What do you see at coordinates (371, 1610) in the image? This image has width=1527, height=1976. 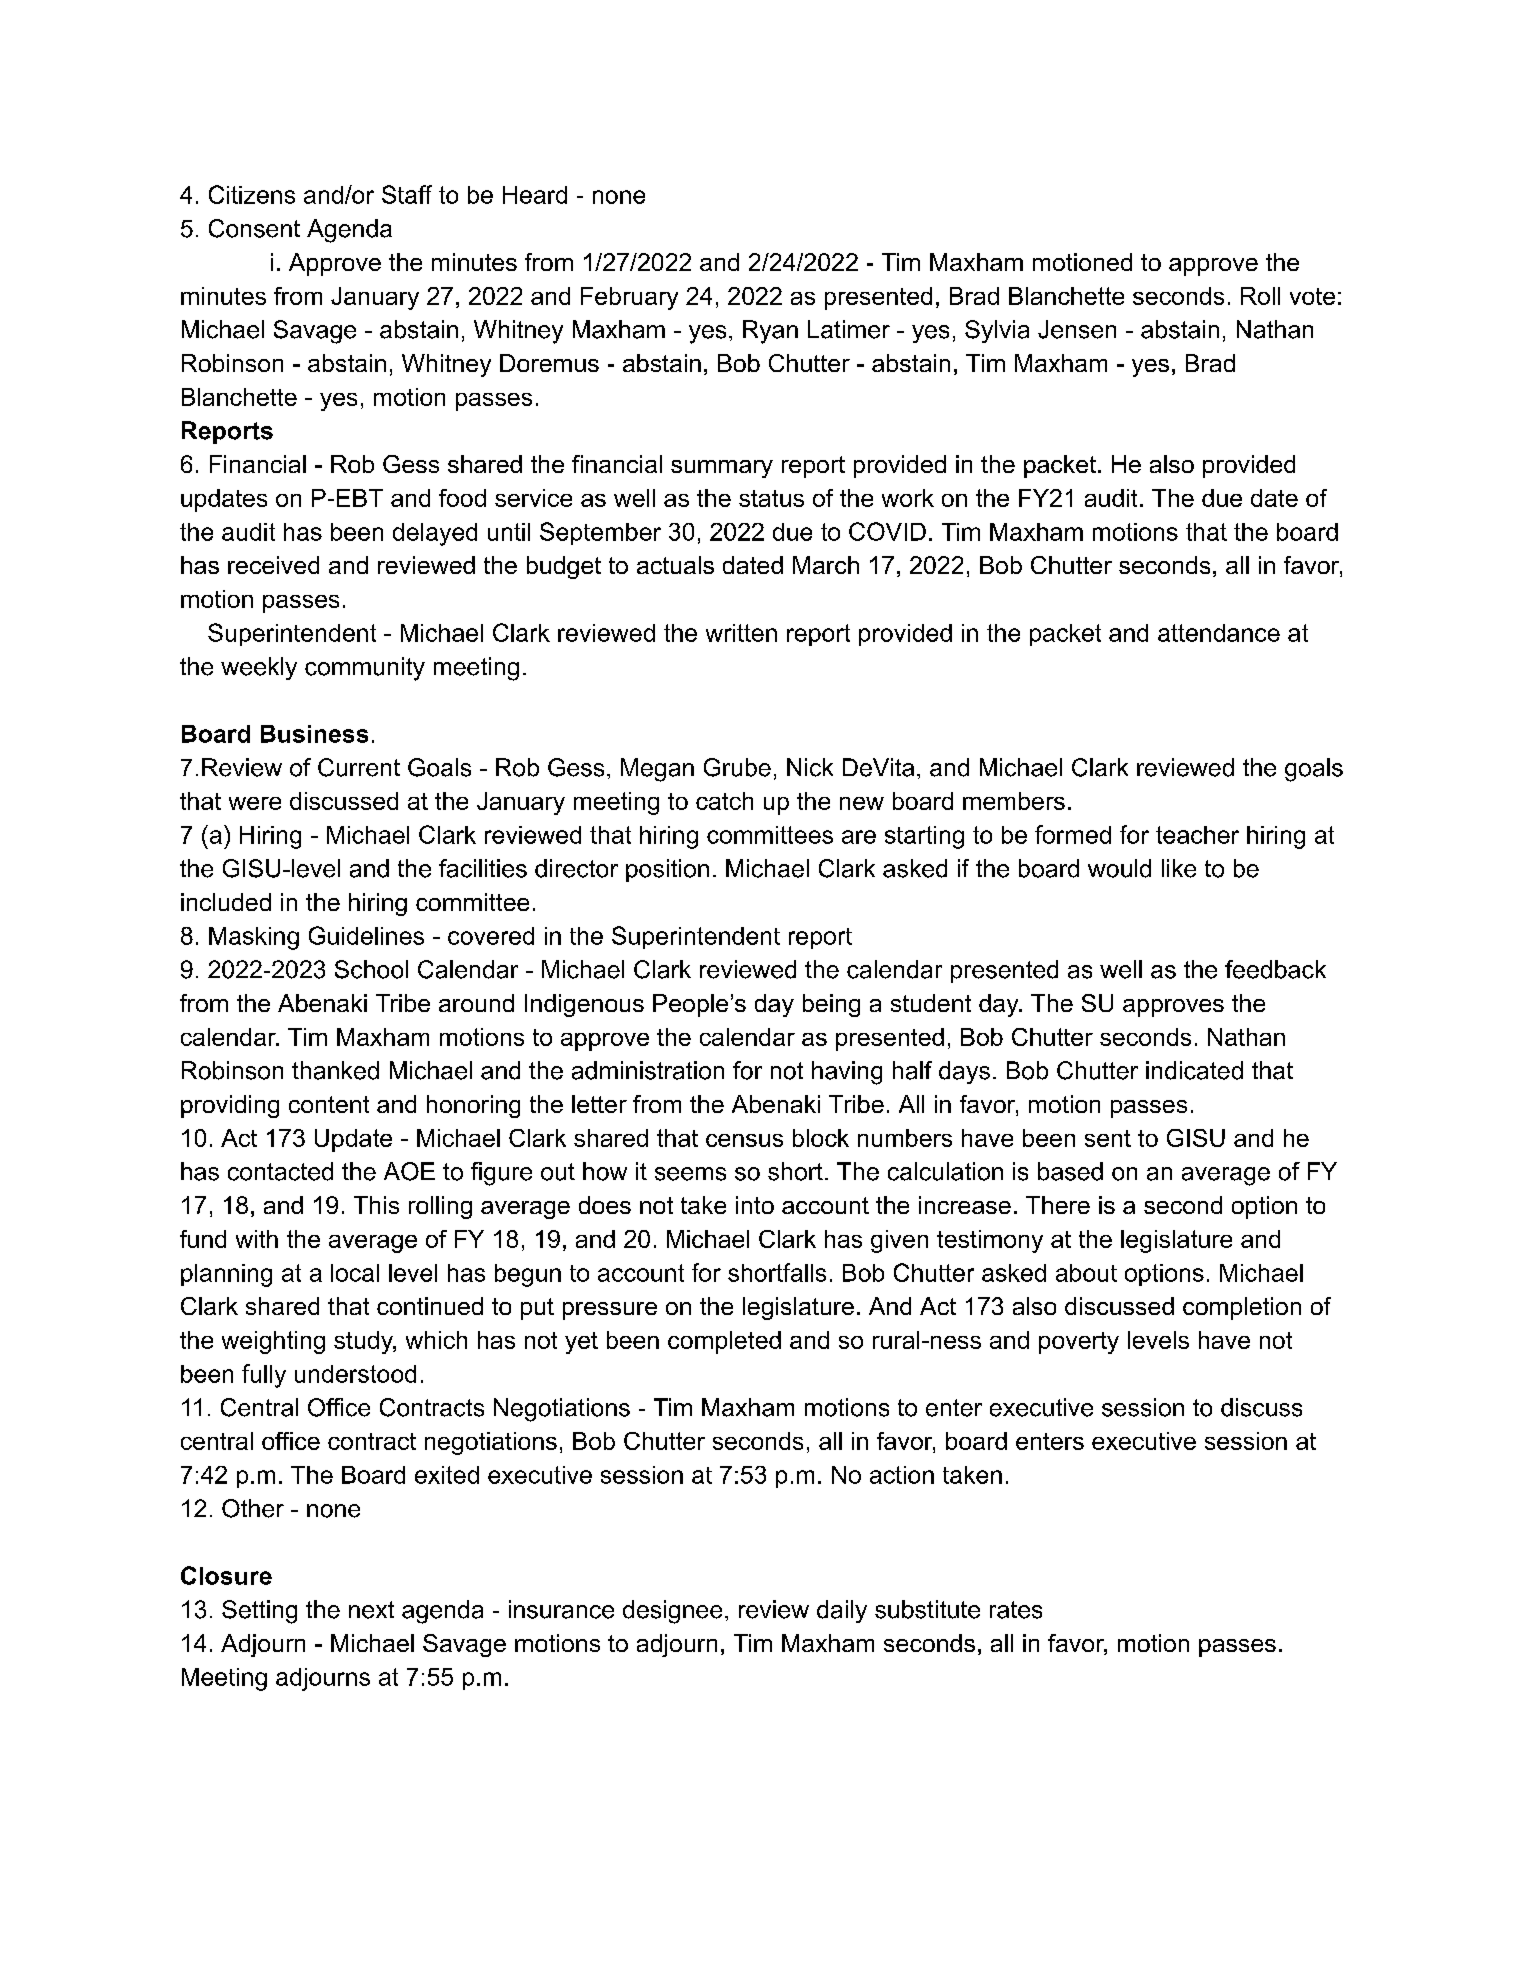 I see `next` at bounding box center [371, 1610].
